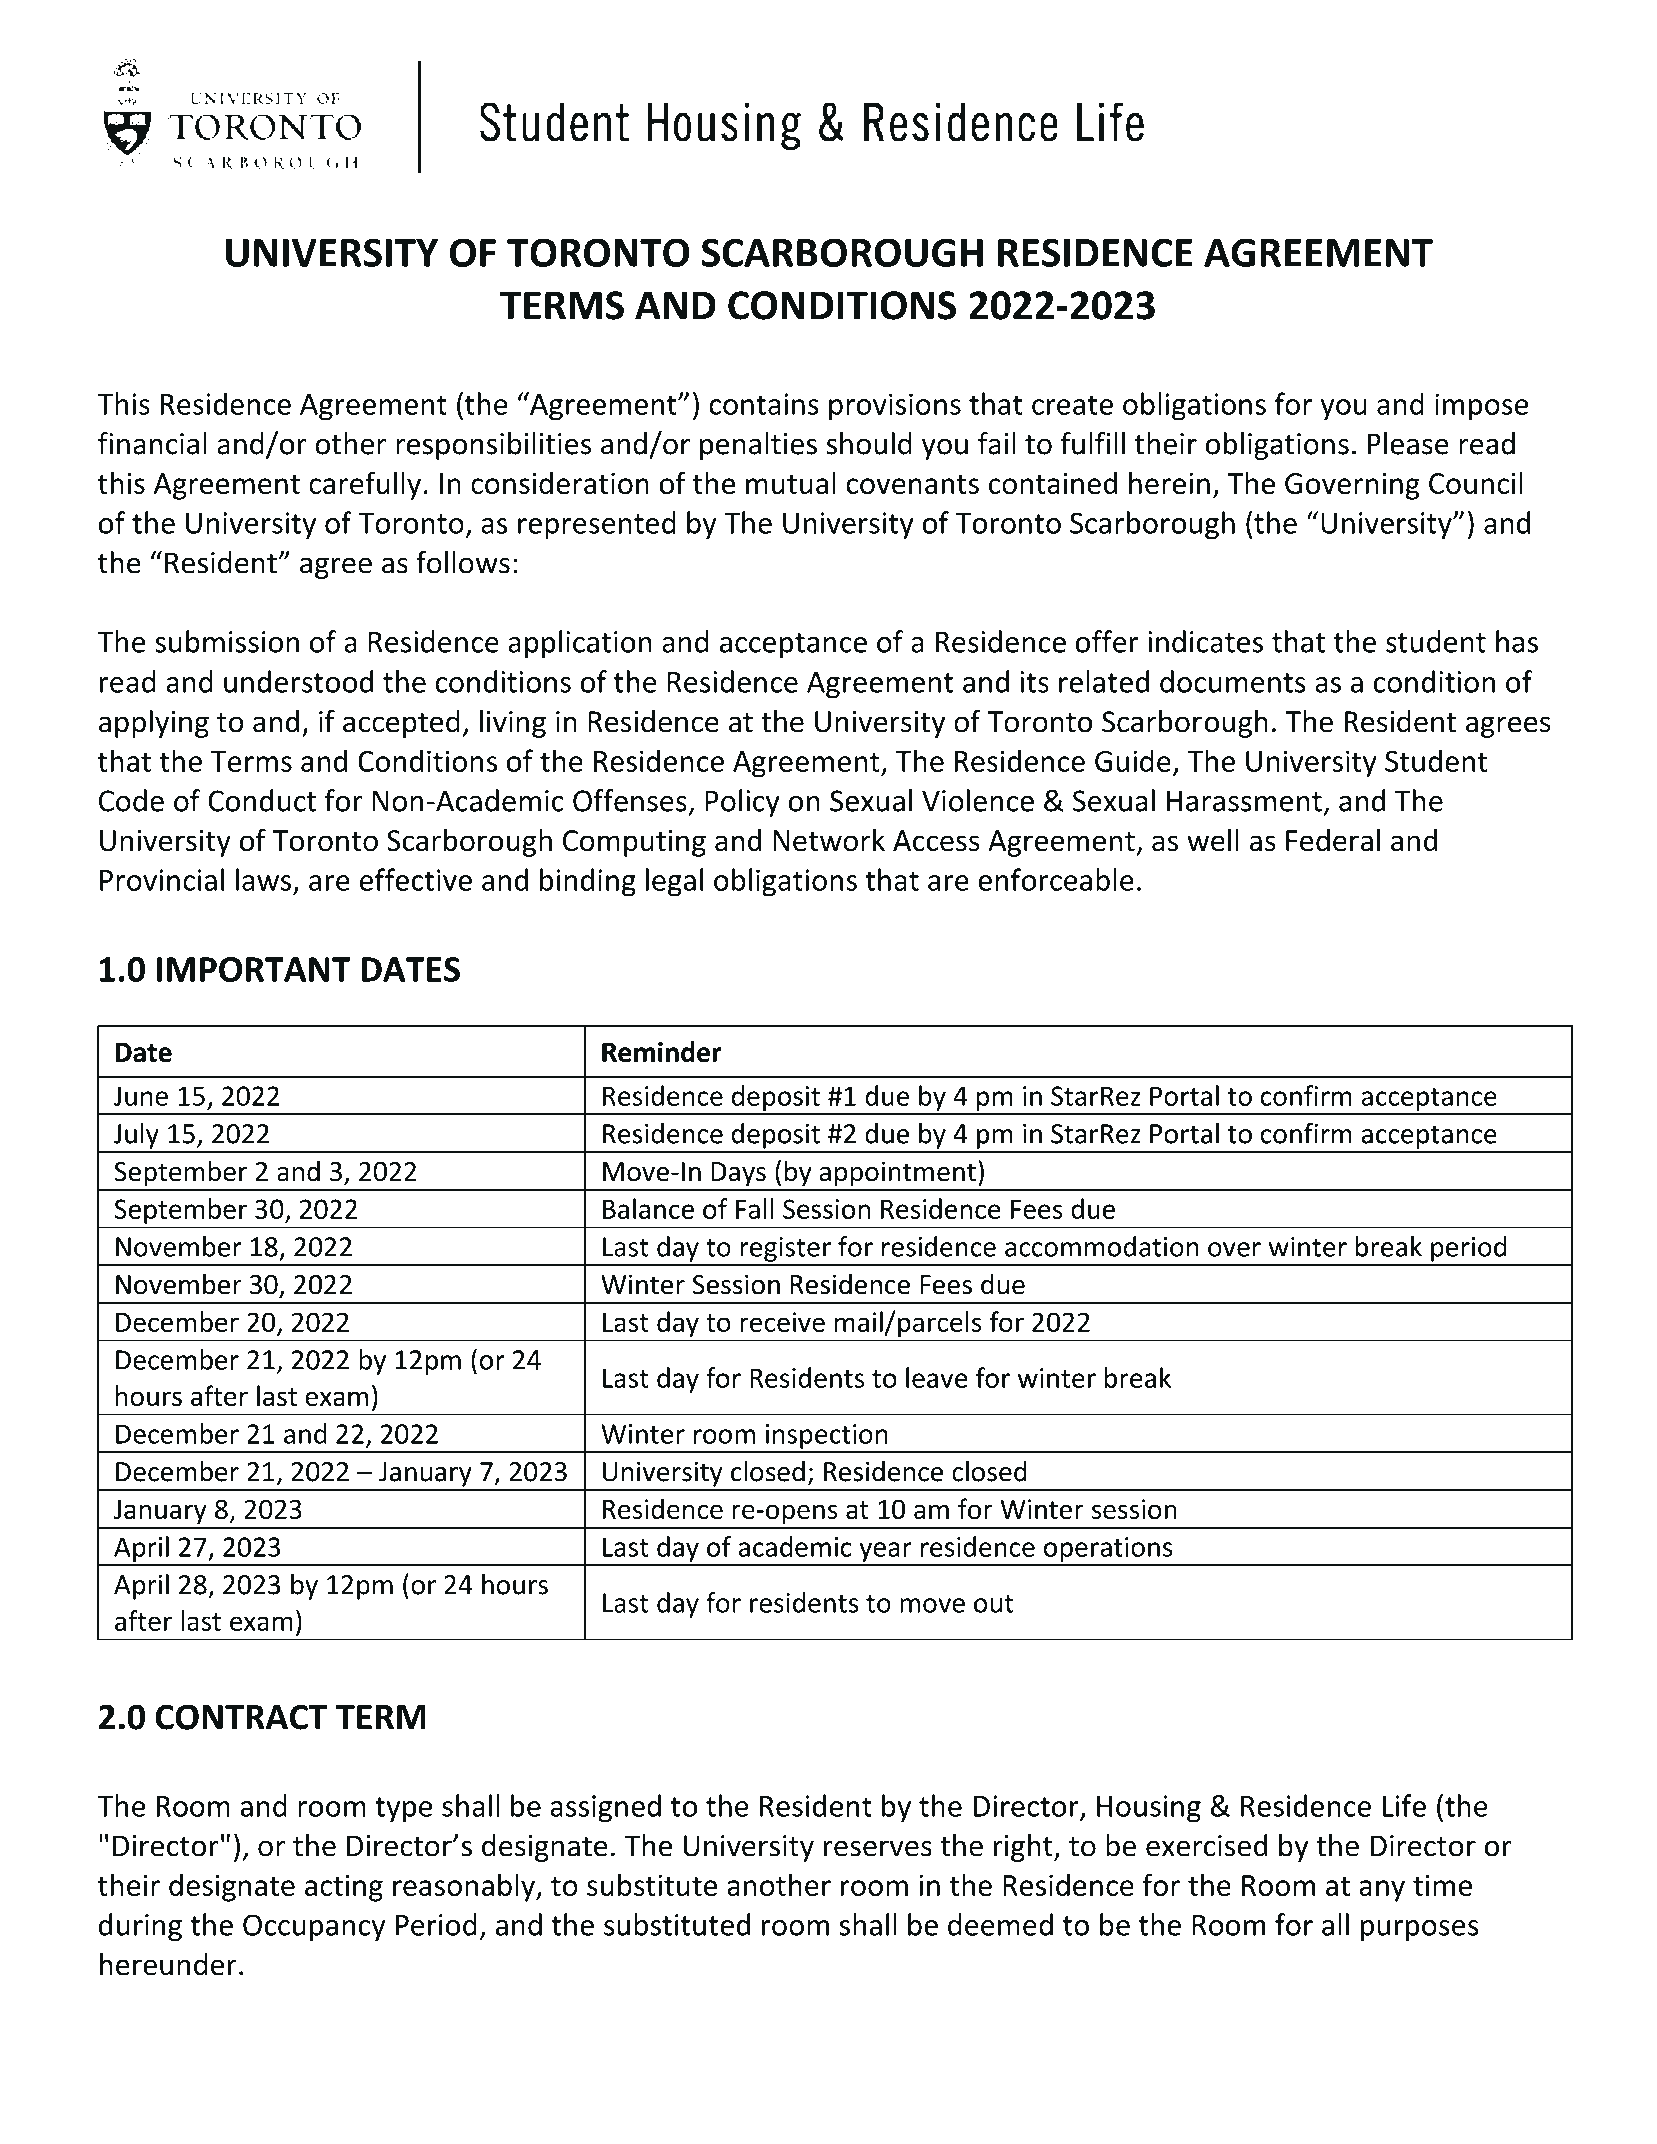  I want to click on should, so click(869, 443).
